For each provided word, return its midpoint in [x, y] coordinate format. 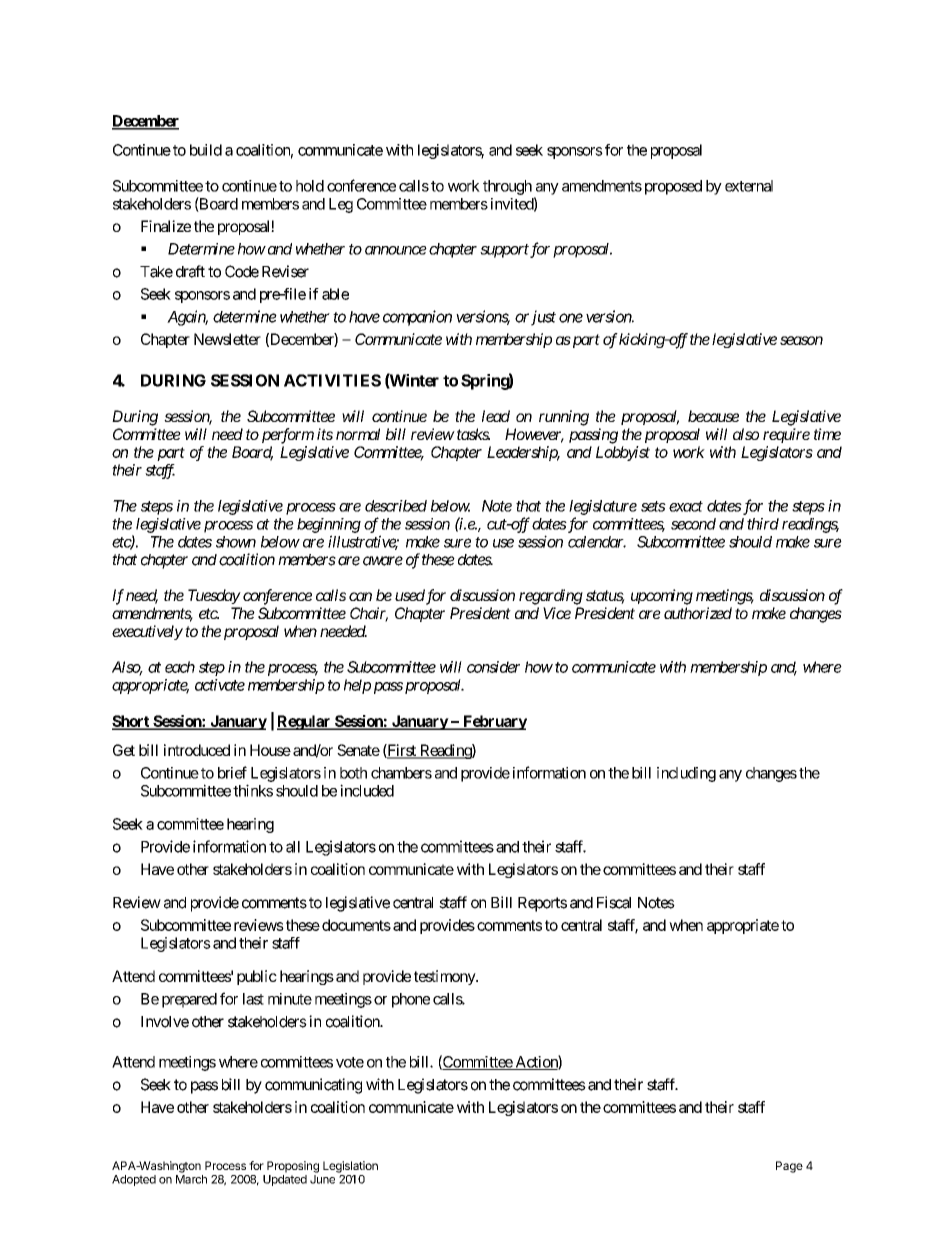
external [749, 186]
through [507, 187]
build [206, 150]
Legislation [350, 1167]
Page [789, 1167]
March [191, 1179]
